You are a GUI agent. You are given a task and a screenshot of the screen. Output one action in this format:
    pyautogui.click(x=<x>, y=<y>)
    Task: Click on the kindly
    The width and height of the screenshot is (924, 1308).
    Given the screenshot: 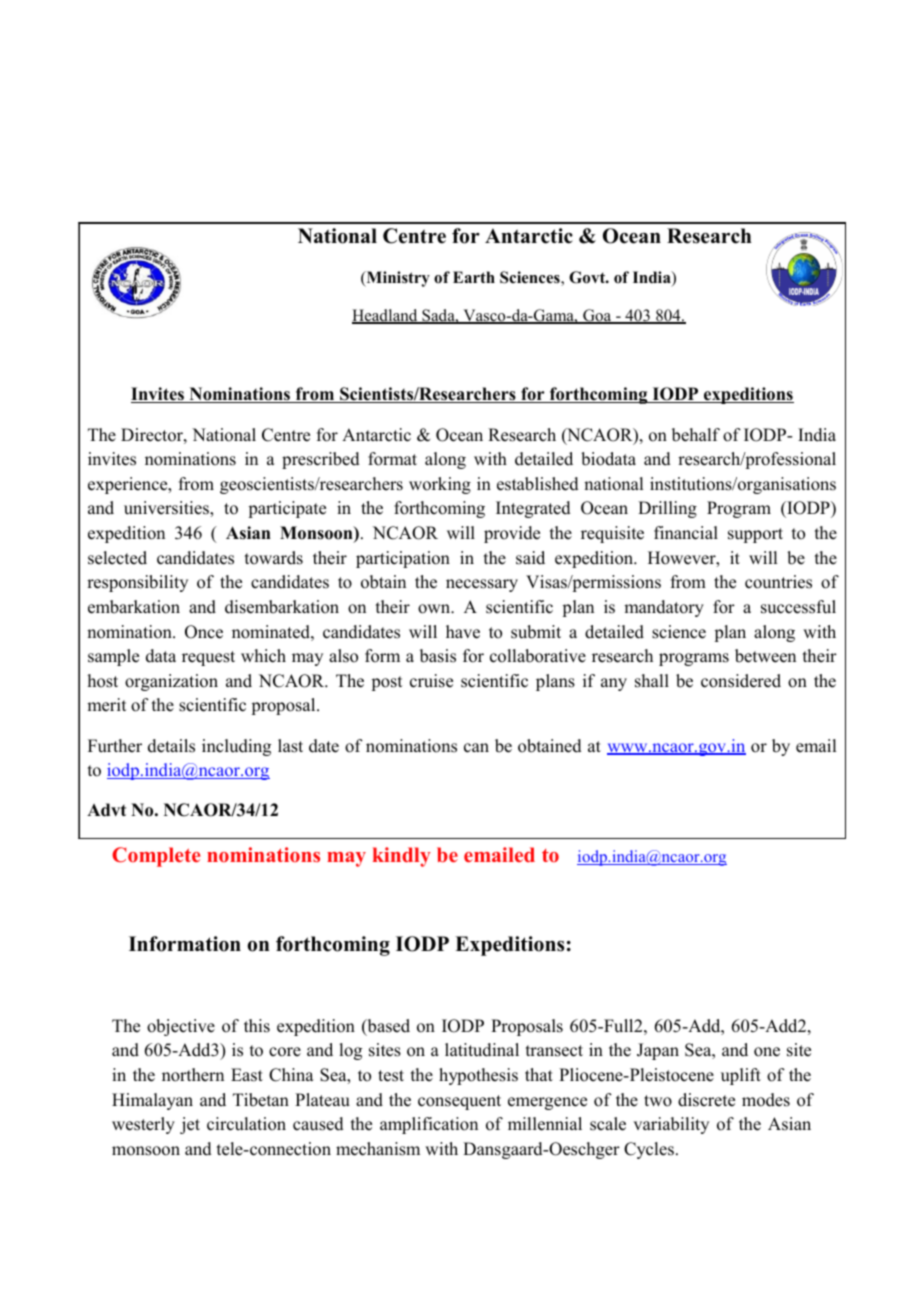 What is the action you would take?
    pyautogui.click(x=402, y=857)
